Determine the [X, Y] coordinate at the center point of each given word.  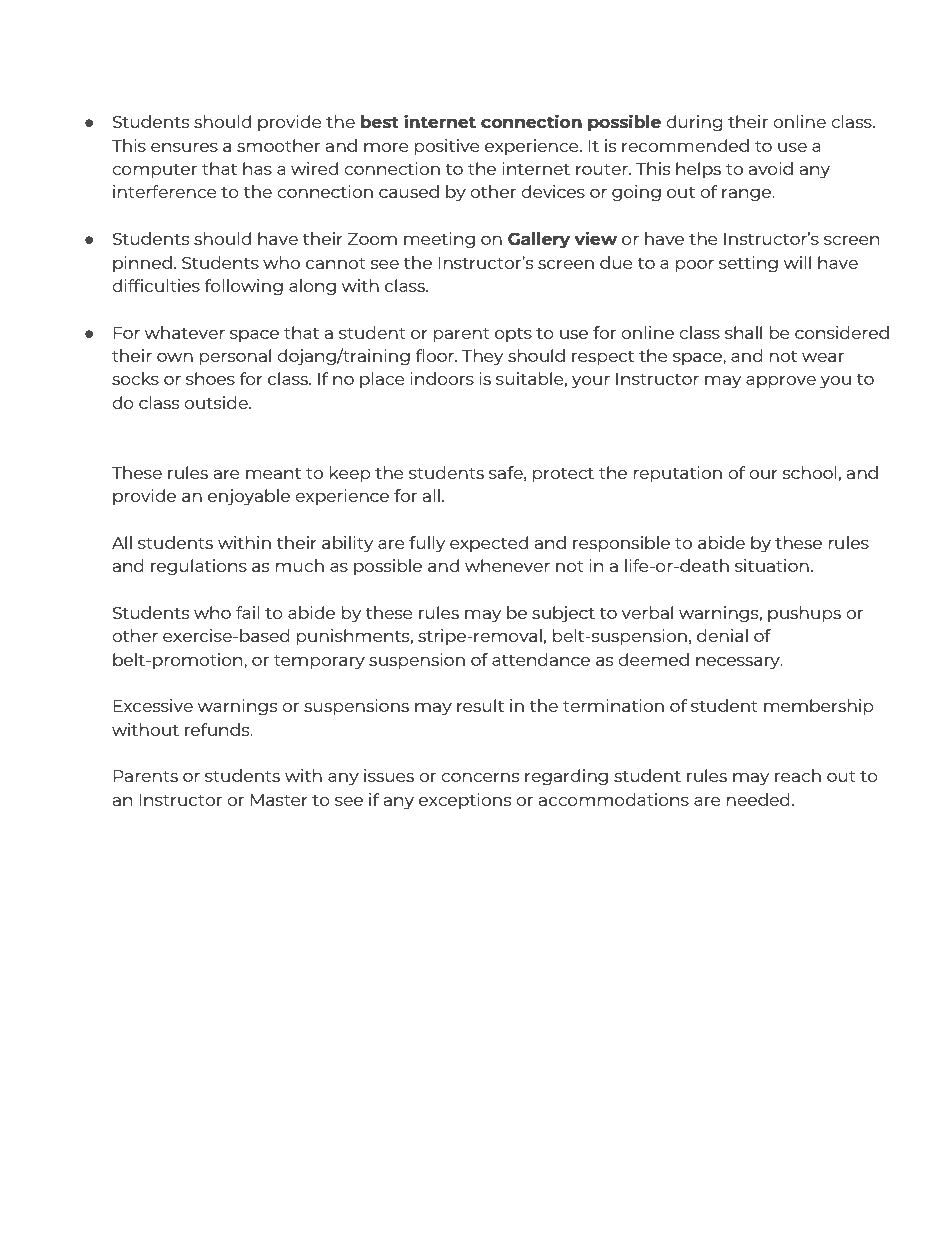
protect [563, 475]
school [810, 472]
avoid [771, 168]
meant [273, 473]
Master [279, 800]
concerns [480, 777]
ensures [184, 147]
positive [447, 147]
